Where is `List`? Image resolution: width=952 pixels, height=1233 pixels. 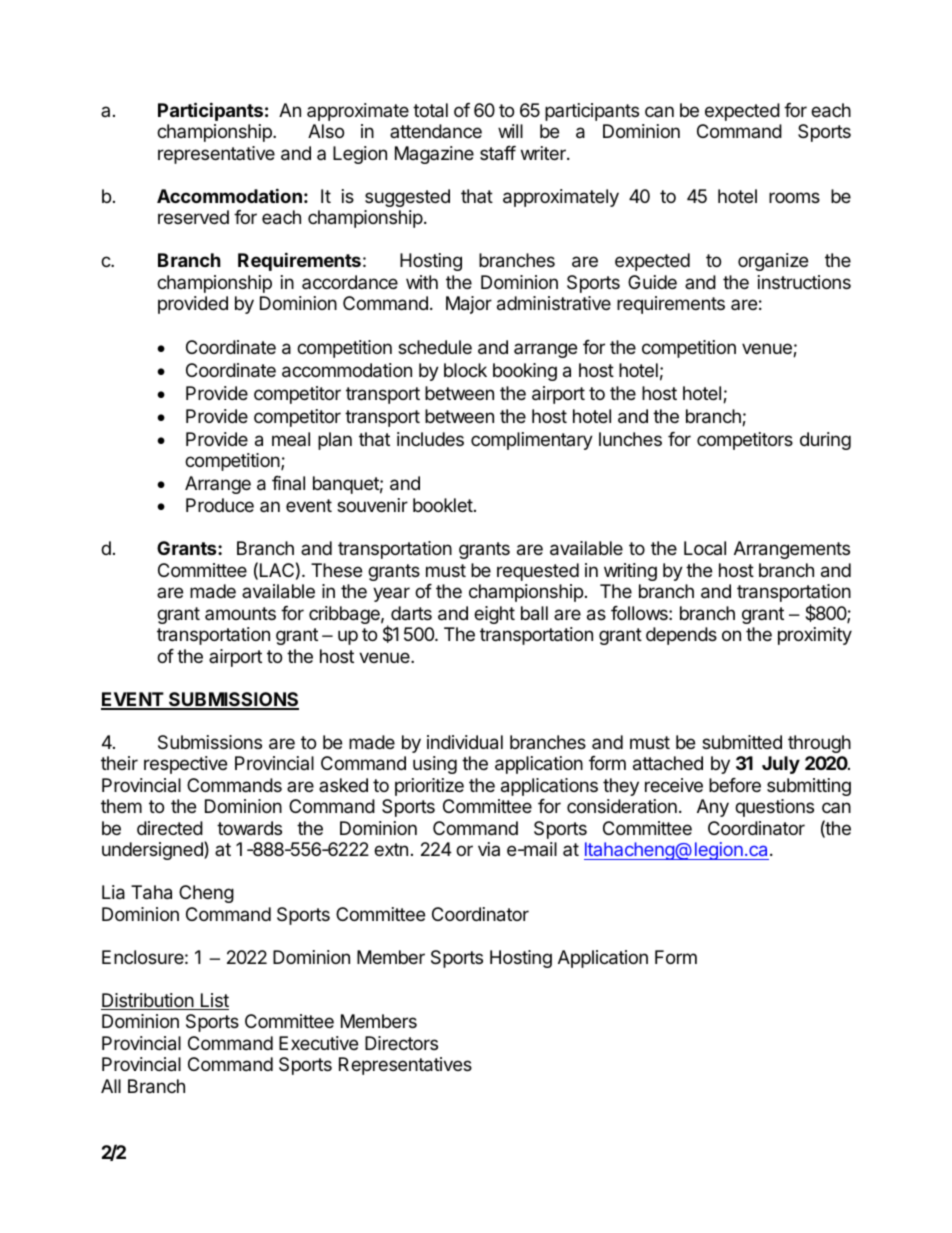
List is located at coordinates (213, 1001).
